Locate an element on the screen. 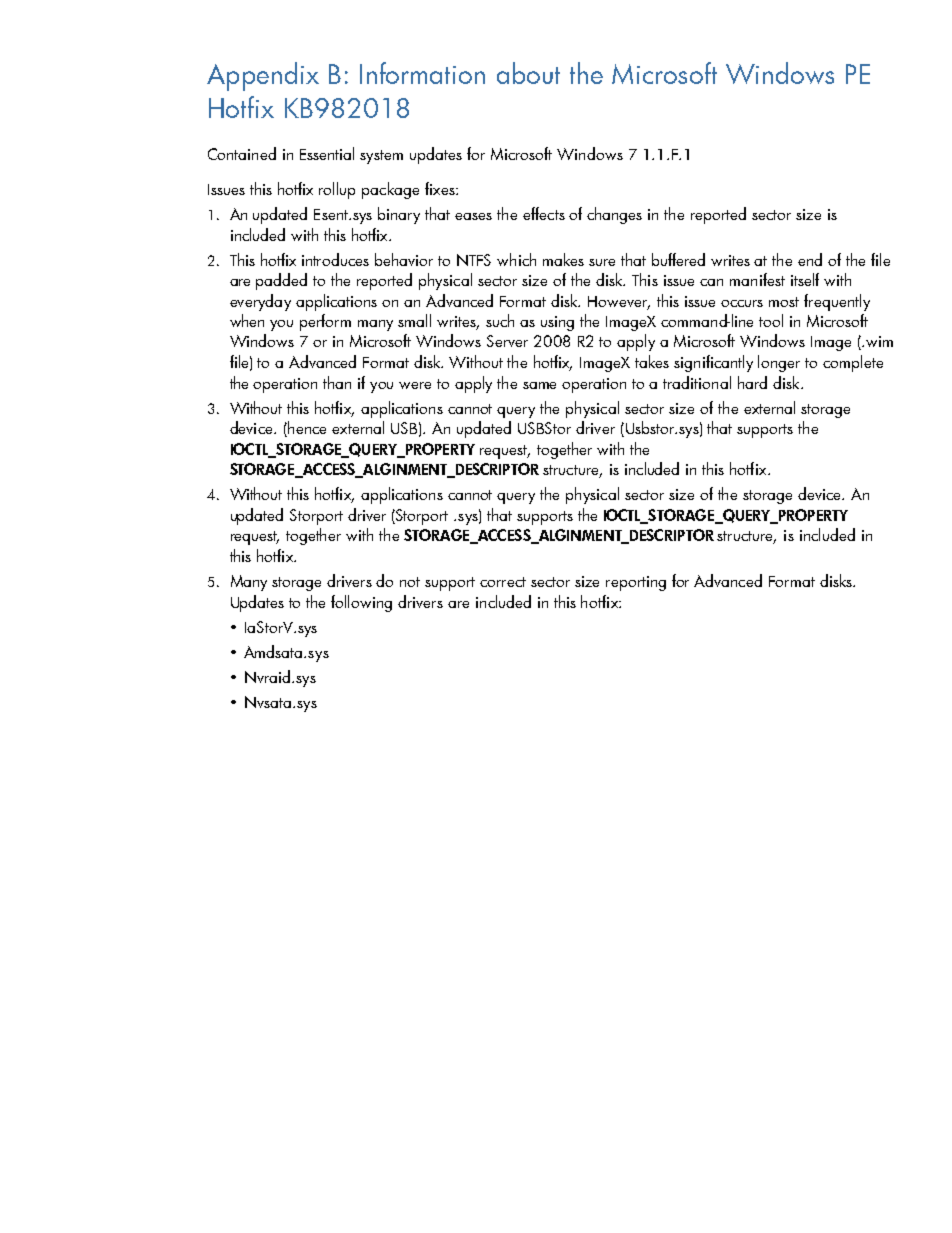 The height and width of the screenshot is (1233, 952). perform is located at coordinates (325, 322).
